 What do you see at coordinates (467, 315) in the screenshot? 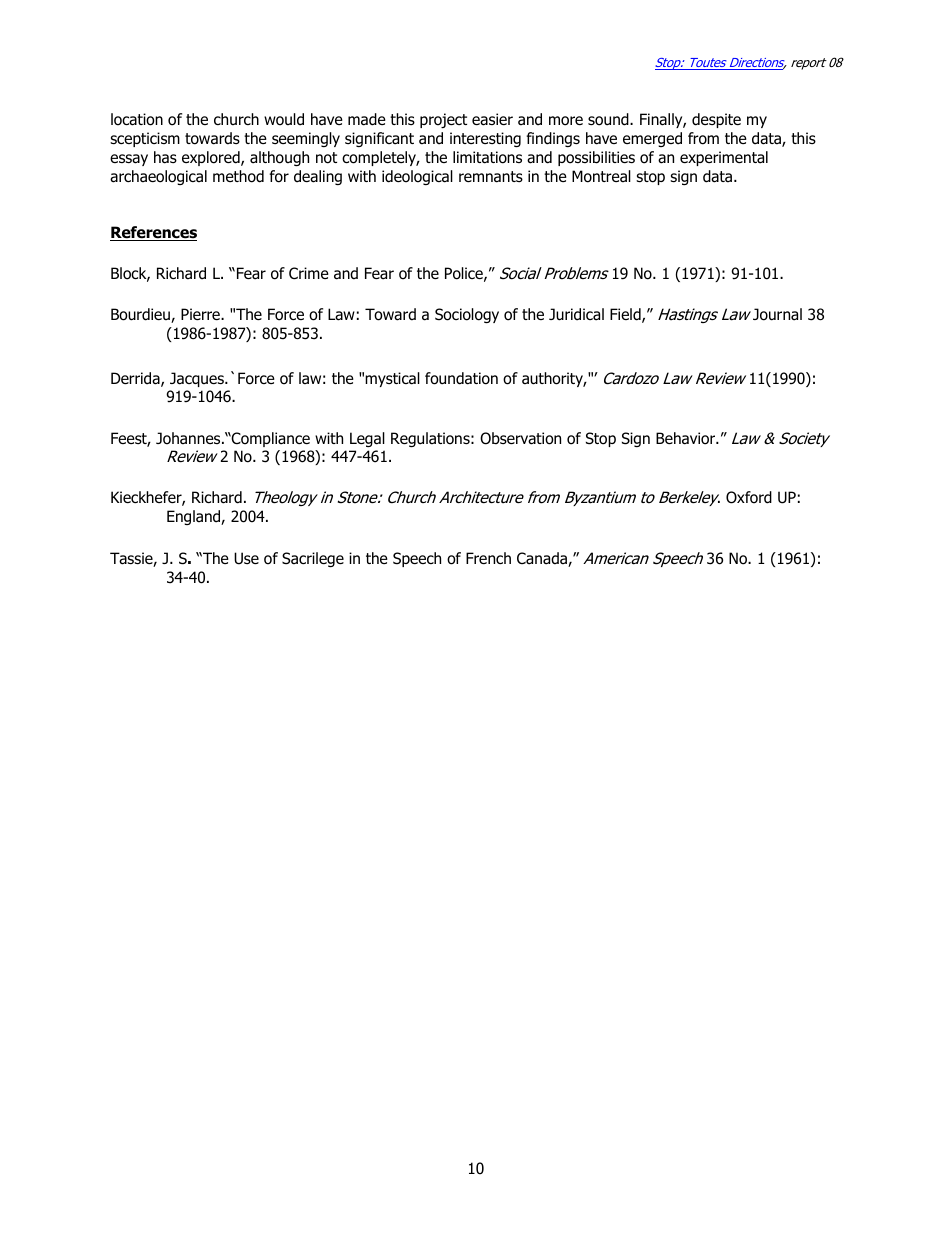
I see `Sociology` at bounding box center [467, 315].
